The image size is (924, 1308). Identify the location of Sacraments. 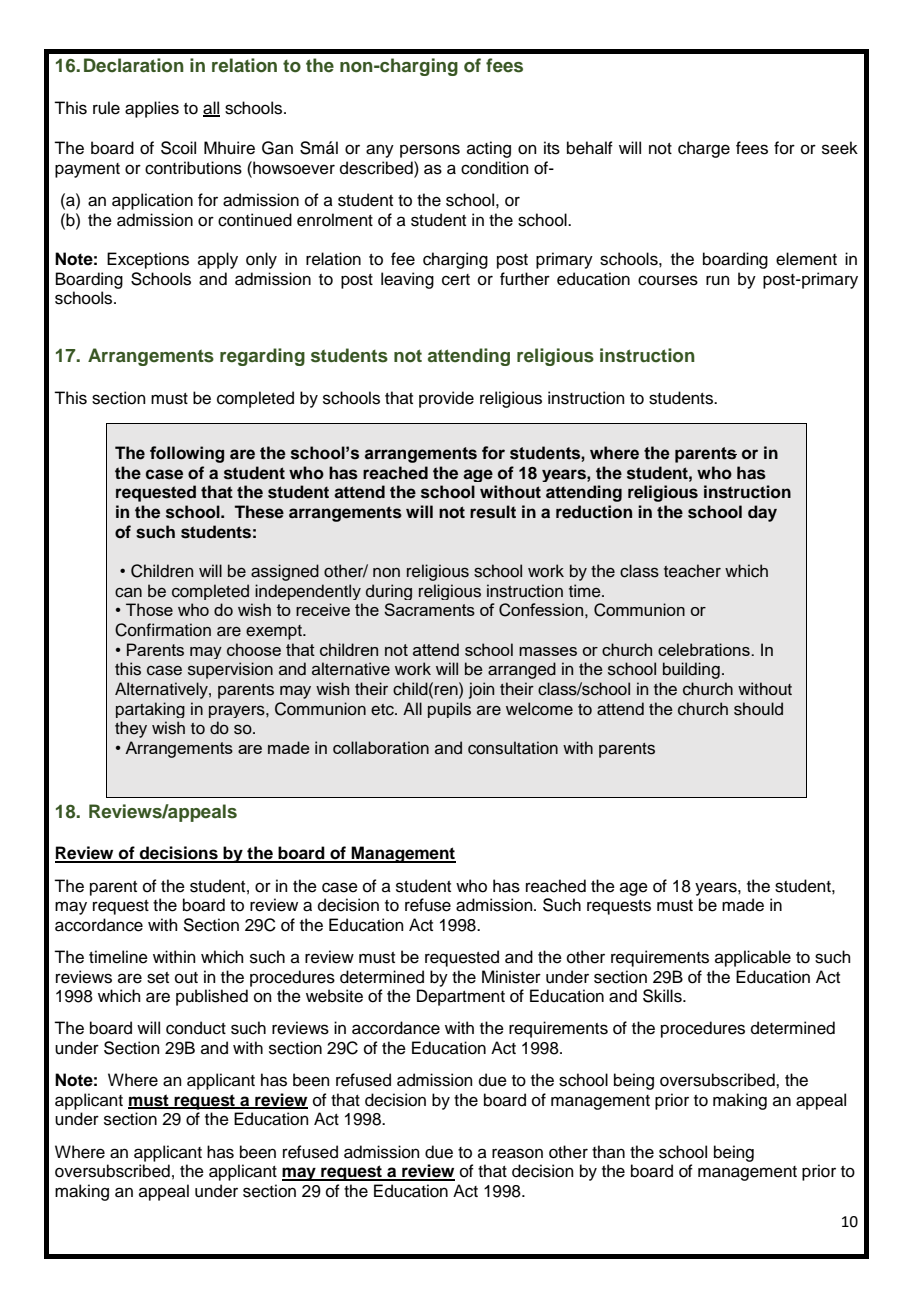
(429, 609).
